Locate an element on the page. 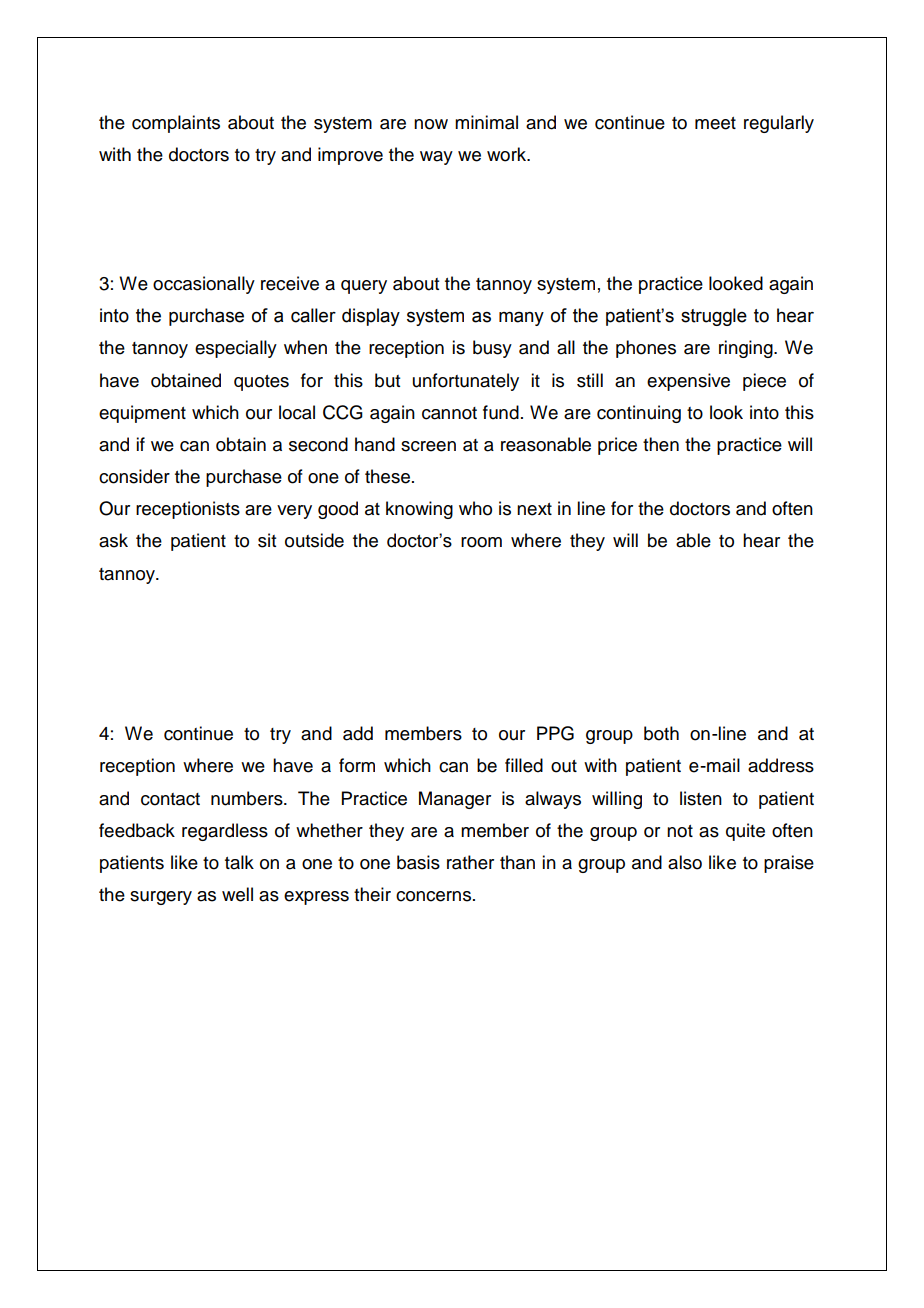  who is located at coordinates (475, 508).
